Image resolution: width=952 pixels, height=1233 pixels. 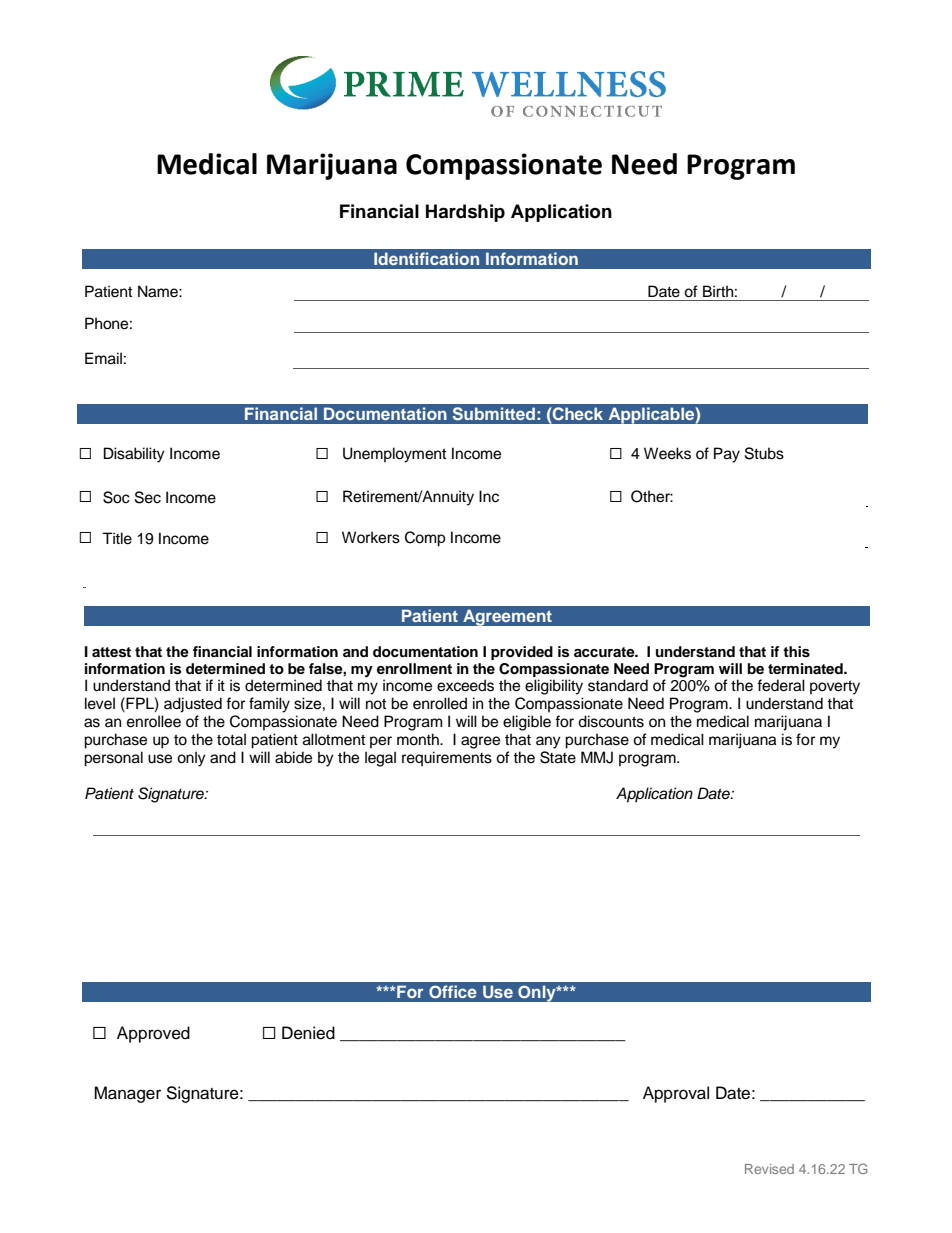 I want to click on federal, so click(x=781, y=685).
